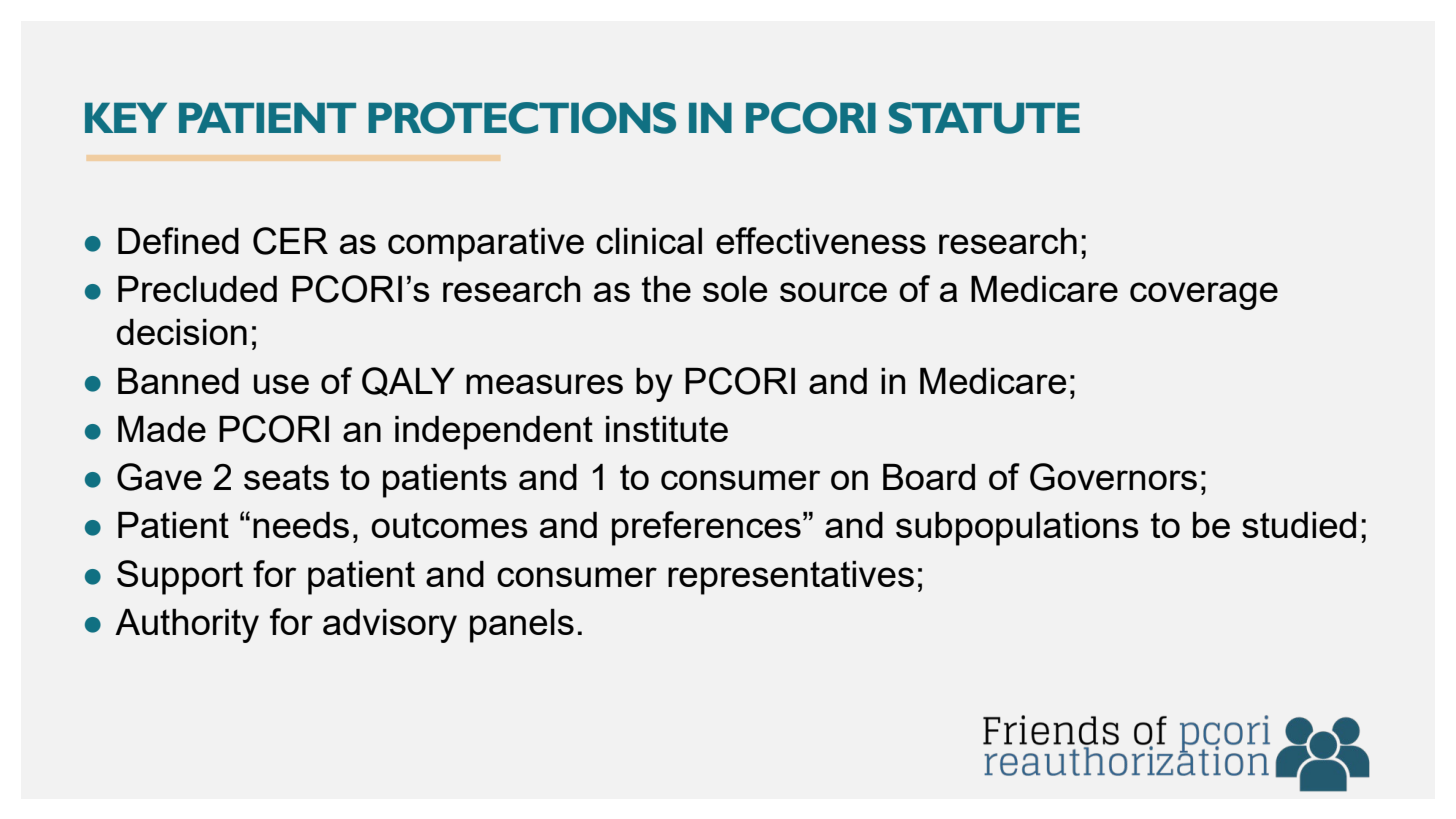 The image size is (1456, 819). I want to click on KEY, so click(126, 117).
